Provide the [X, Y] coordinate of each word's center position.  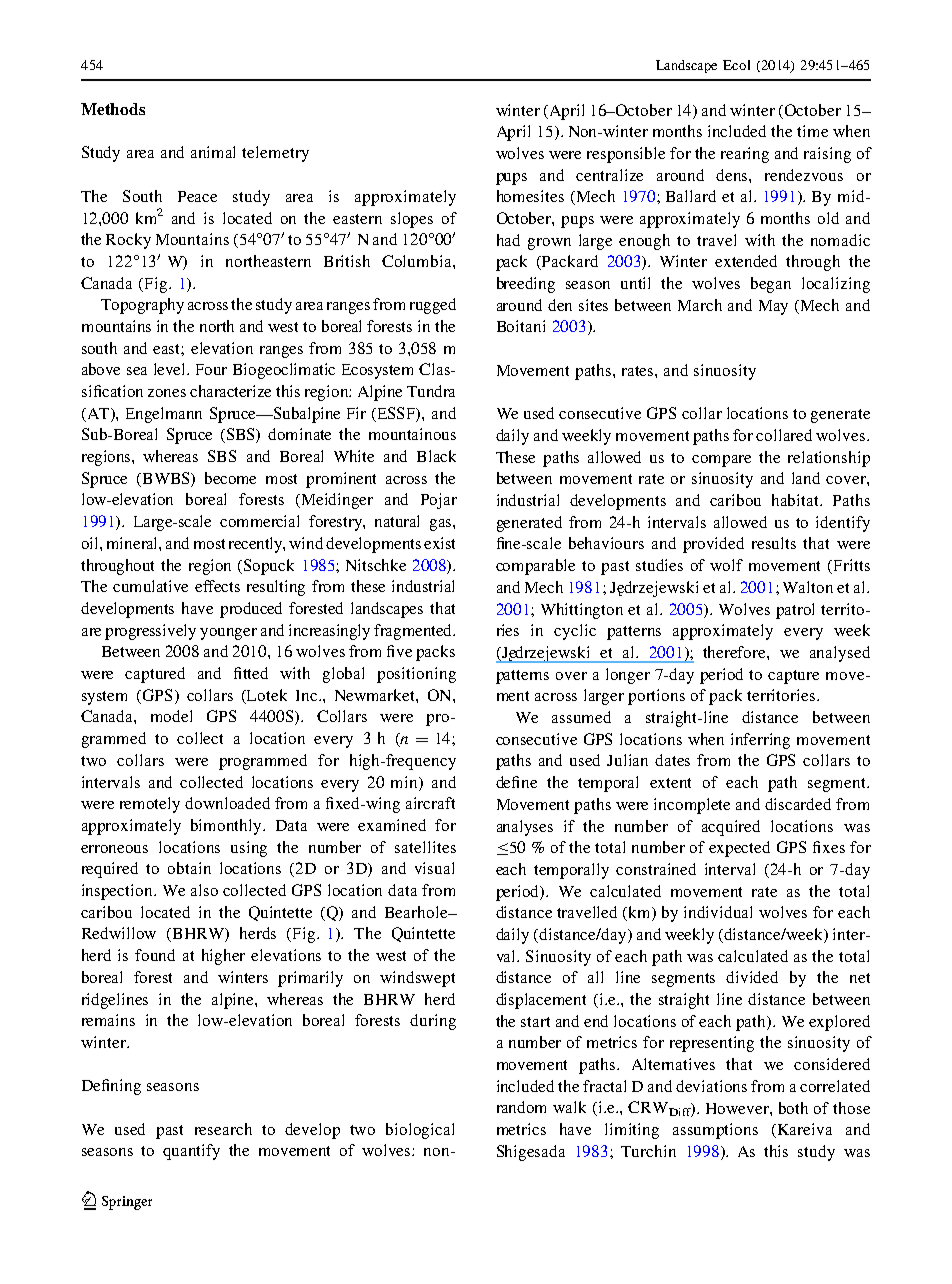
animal [213, 152]
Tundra [431, 391]
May [773, 307]
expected [739, 849]
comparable [535, 567]
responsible [626, 155]
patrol [795, 611]
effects [217, 586]
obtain [189, 868]
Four [211, 369]
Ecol [736, 65]
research [223, 1129]
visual [434, 868]
